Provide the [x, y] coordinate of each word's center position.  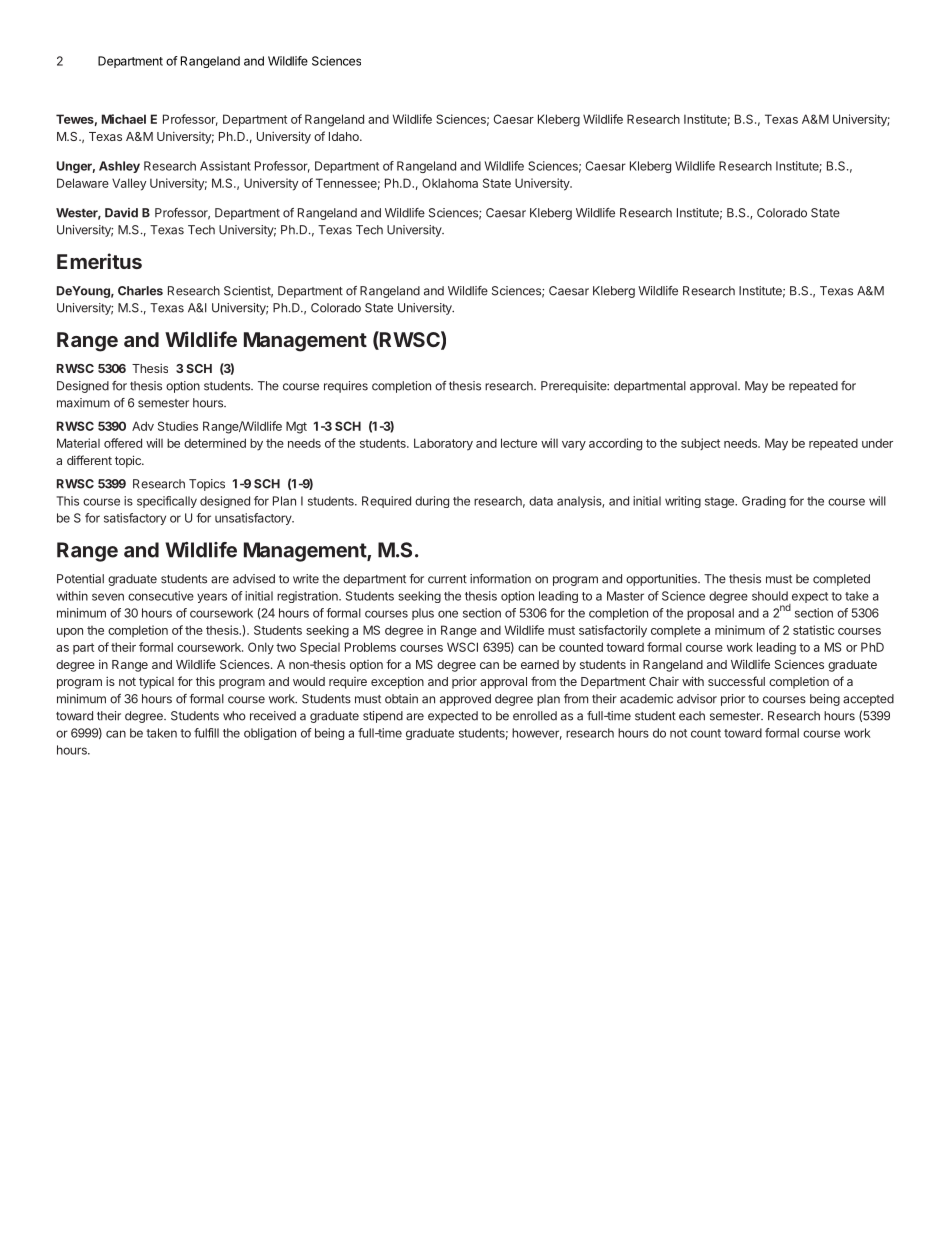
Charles [140, 291]
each [692, 716]
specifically [167, 502]
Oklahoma [450, 183]
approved [465, 700]
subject [700, 444]
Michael [124, 119]
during [432, 502]
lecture [519, 443]
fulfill [206, 733]
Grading [764, 502]
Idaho [345, 136]
